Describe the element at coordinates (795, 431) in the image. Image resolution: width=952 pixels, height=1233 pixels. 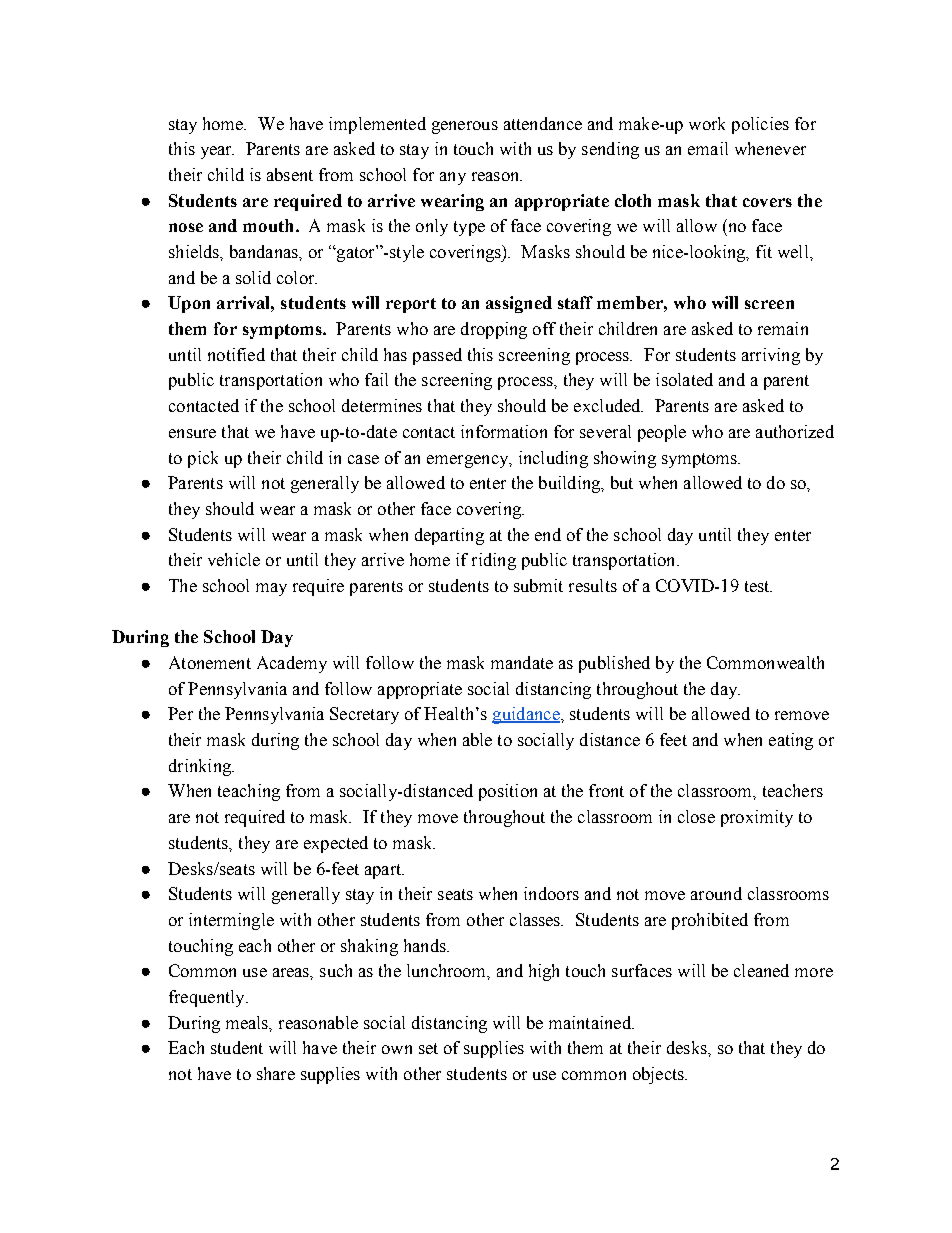
I see `authorized` at that location.
